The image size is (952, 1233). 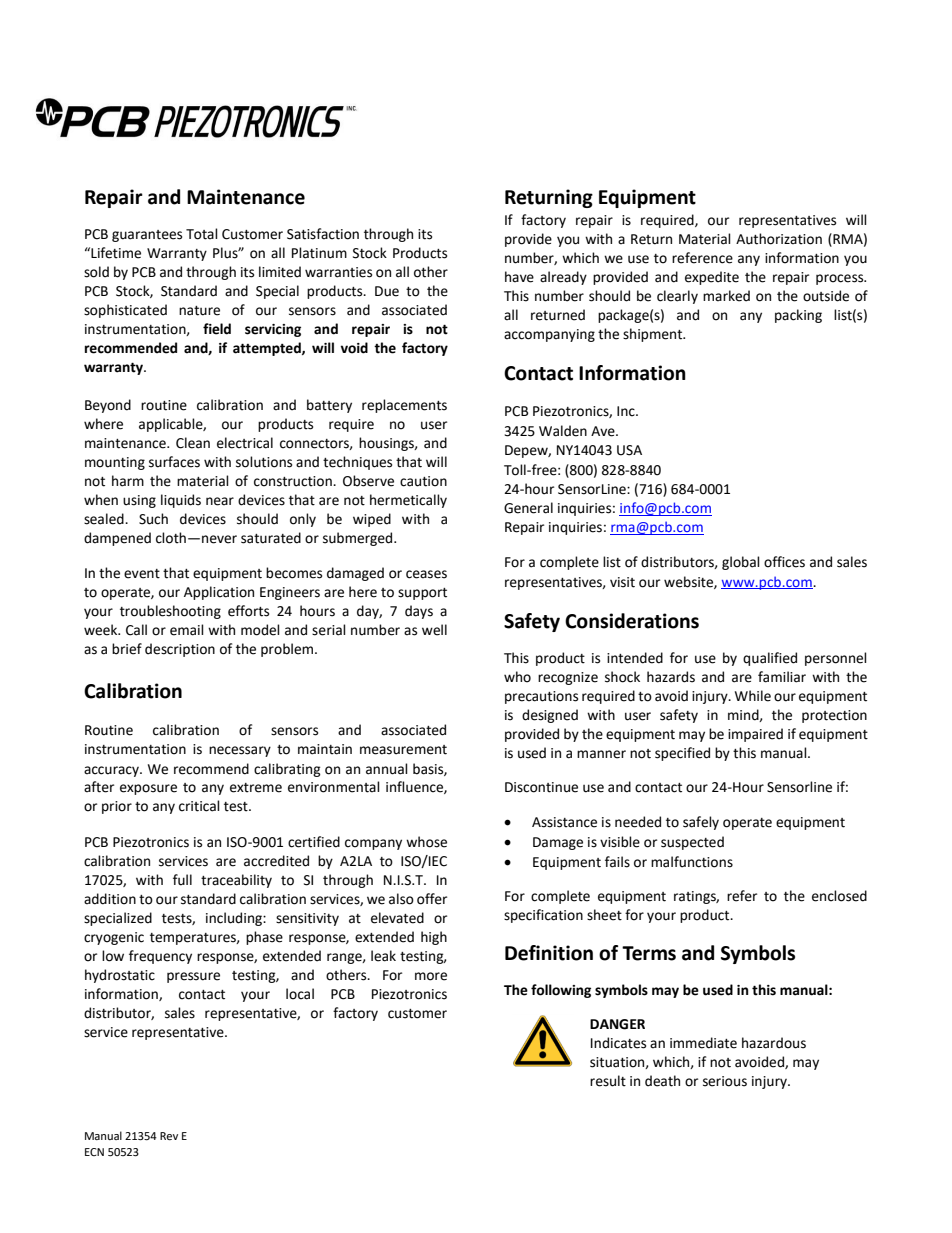 What do you see at coordinates (169, 1136) in the screenshot?
I see `Rev` at bounding box center [169, 1136].
